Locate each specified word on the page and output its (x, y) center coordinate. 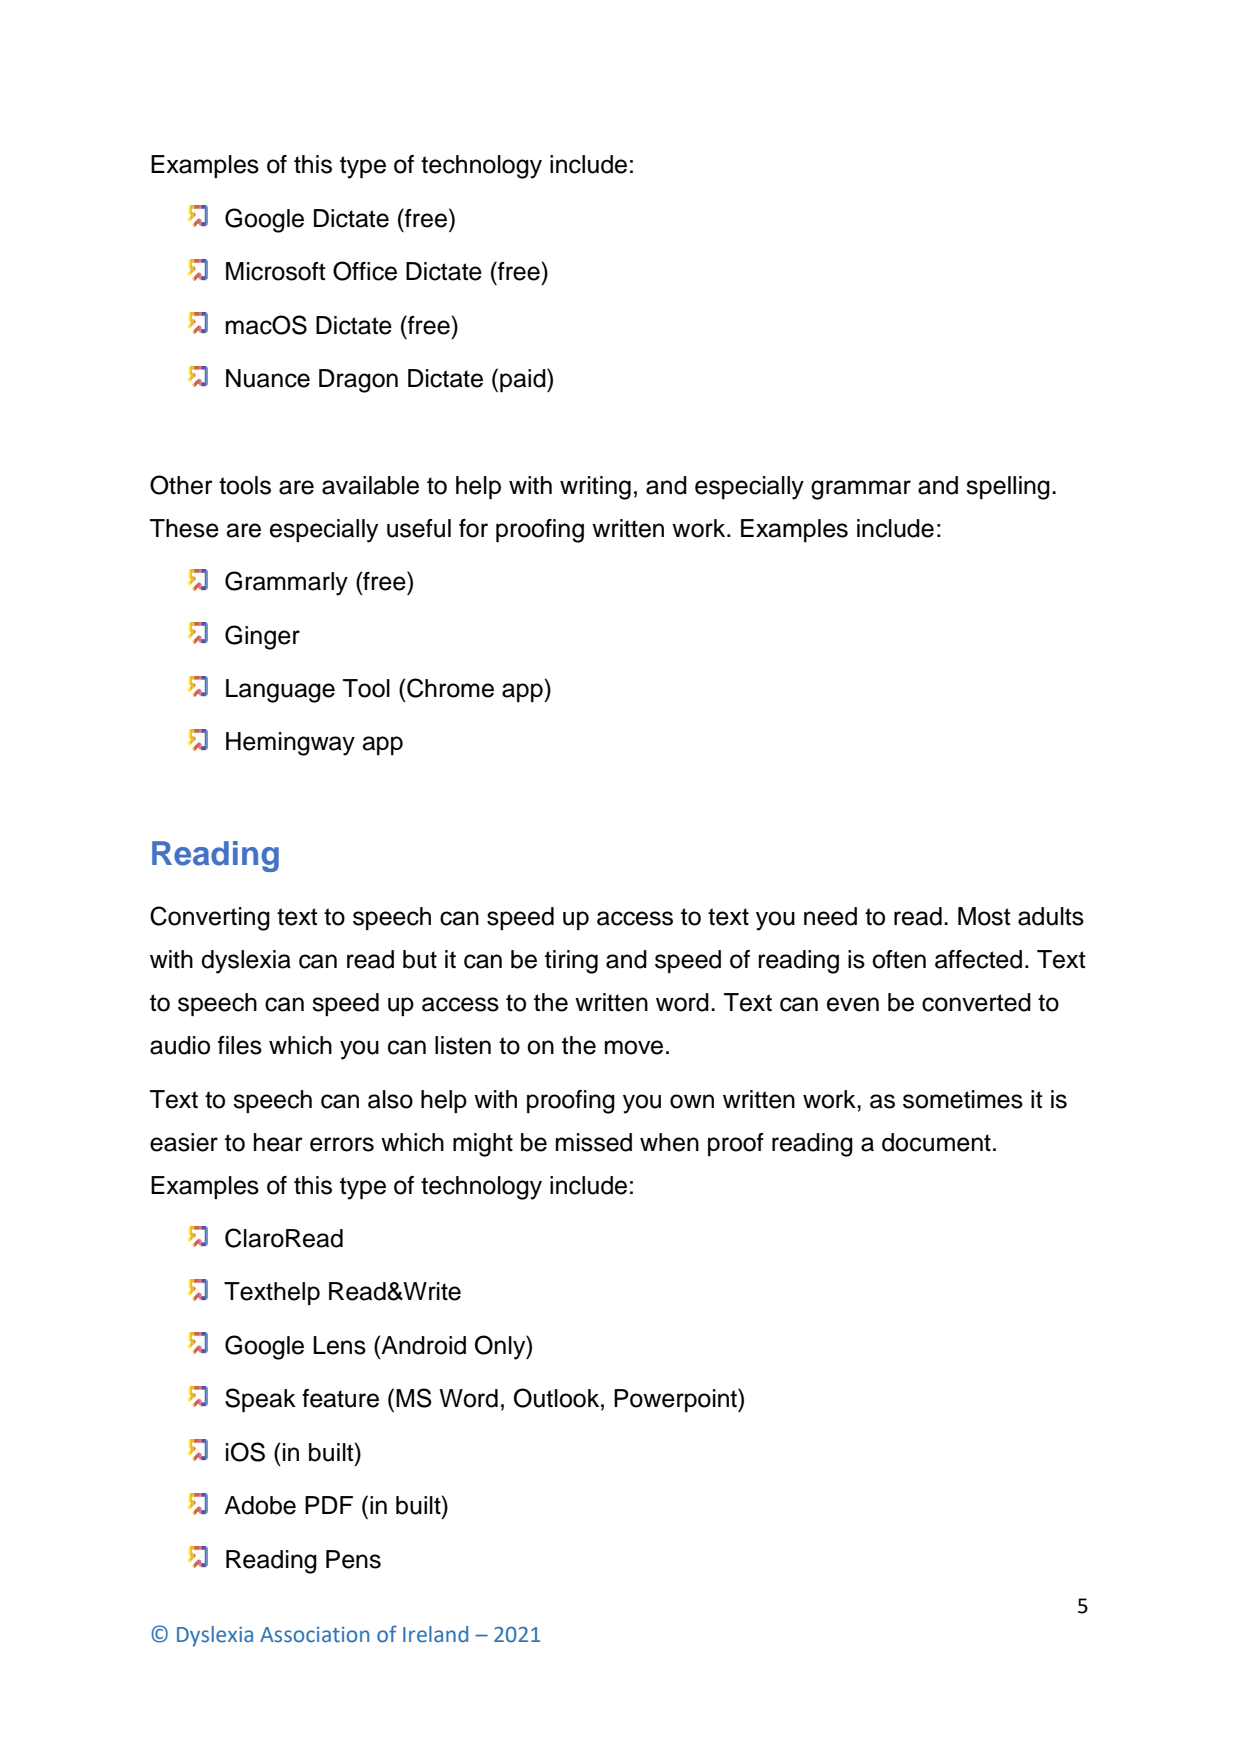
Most (984, 916)
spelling (1008, 488)
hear (278, 1142)
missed (594, 1142)
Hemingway (290, 744)
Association (314, 1635)
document (936, 1142)
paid (524, 380)
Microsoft (276, 271)
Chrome (450, 688)
